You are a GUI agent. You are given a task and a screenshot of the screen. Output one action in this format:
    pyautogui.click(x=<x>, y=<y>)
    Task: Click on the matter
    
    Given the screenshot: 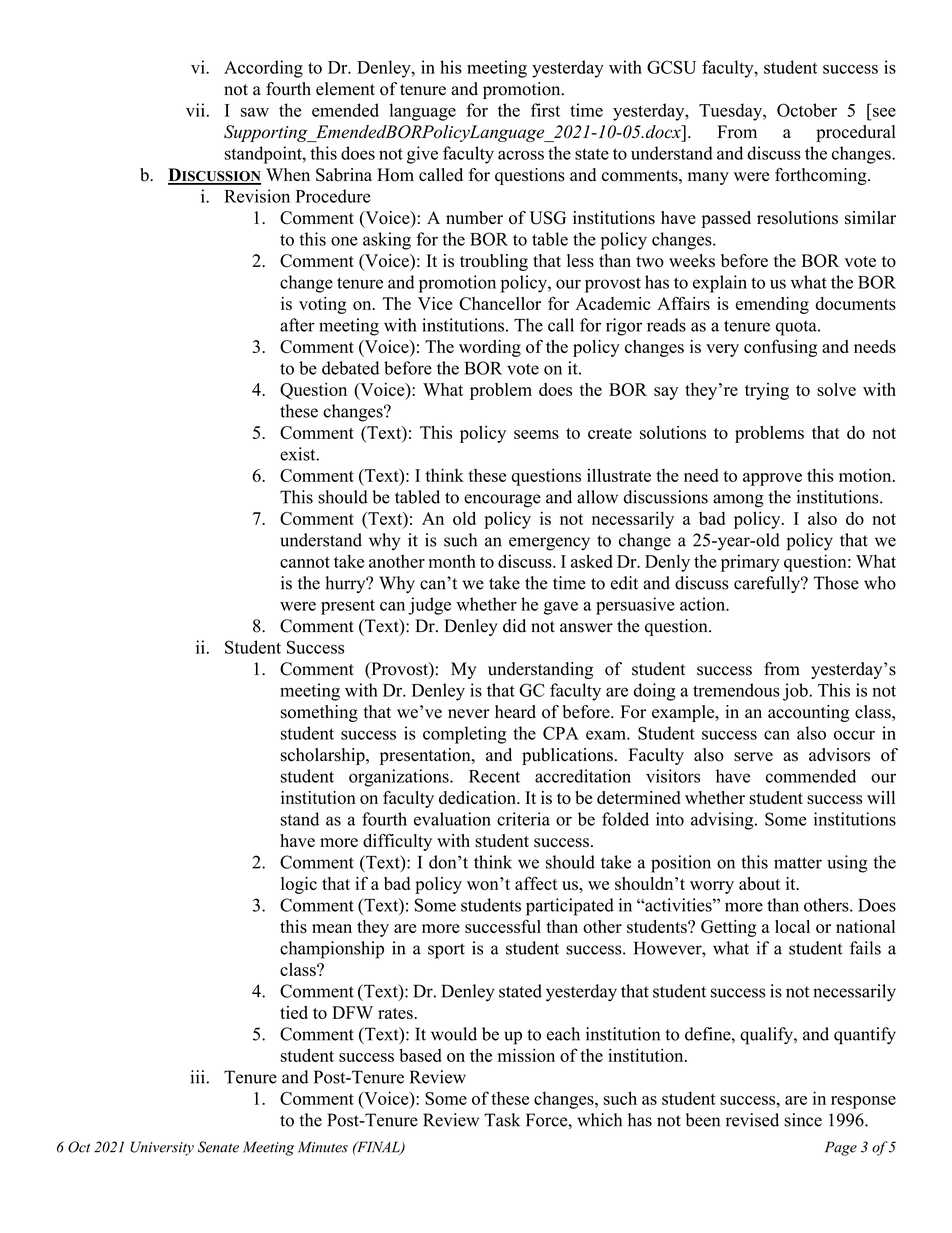 What is the action you would take?
    pyautogui.click(x=798, y=863)
